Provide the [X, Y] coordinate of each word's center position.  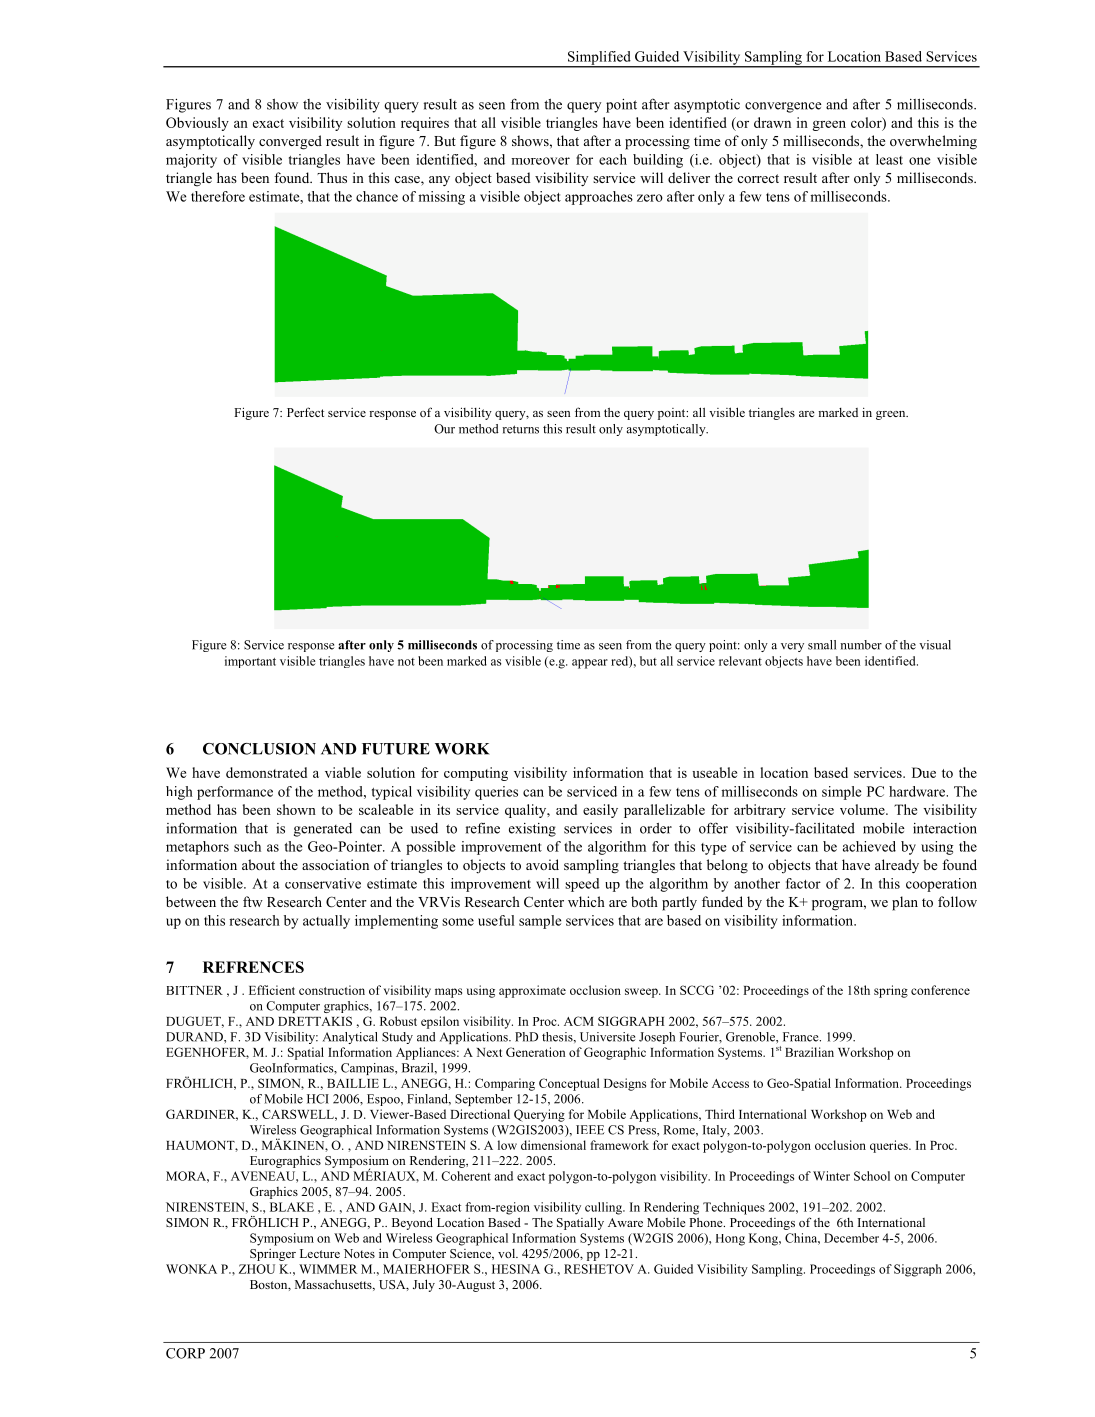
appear [590, 664]
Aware [625, 1222]
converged [290, 142]
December [851, 1238]
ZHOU [257, 1269]
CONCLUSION [259, 749]
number [861, 645]
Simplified [599, 59]
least [889, 159]
